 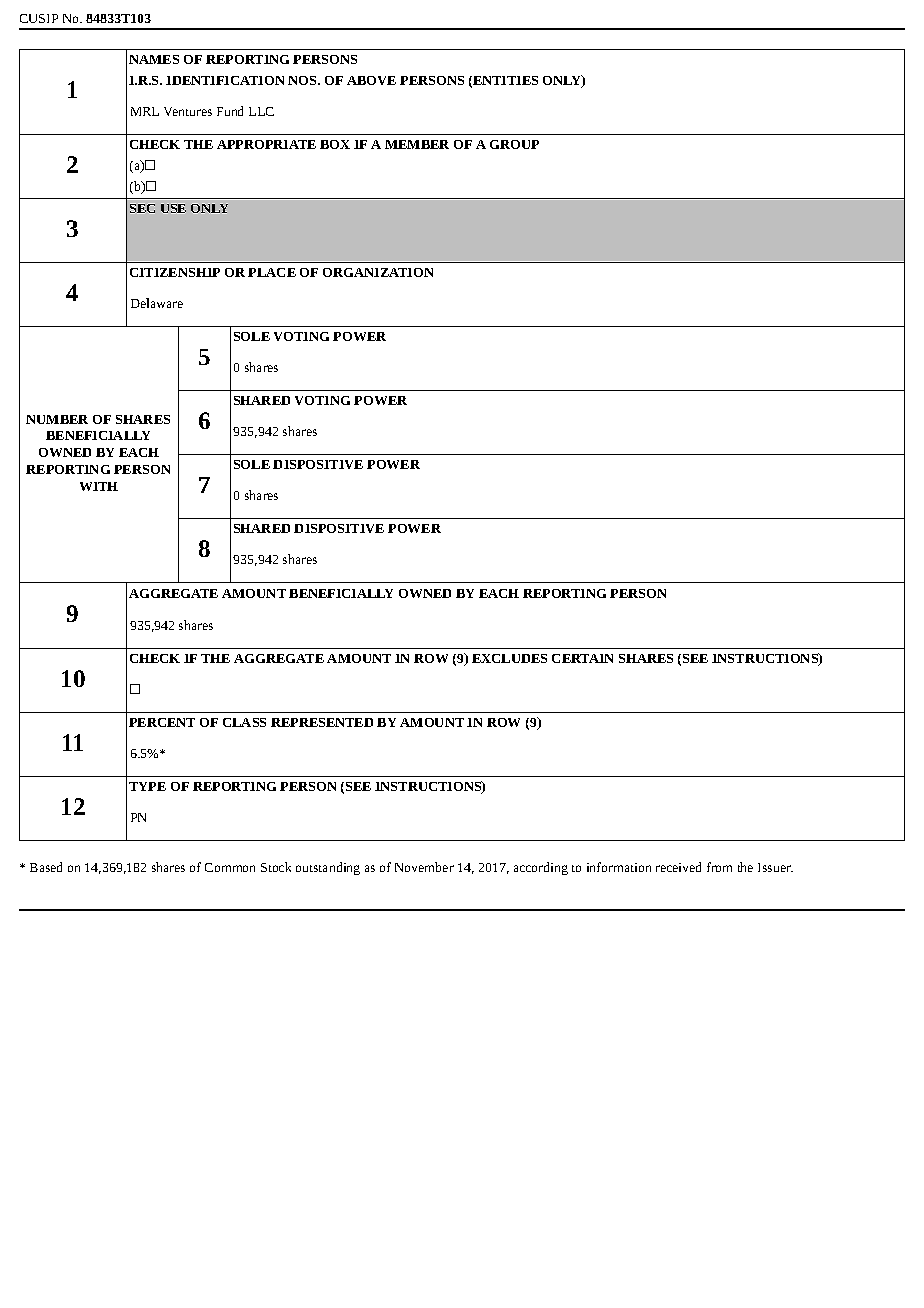 What do you see at coordinates (154, 59) in the screenshot?
I see `NAMES` at bounding box center [154, 59].
